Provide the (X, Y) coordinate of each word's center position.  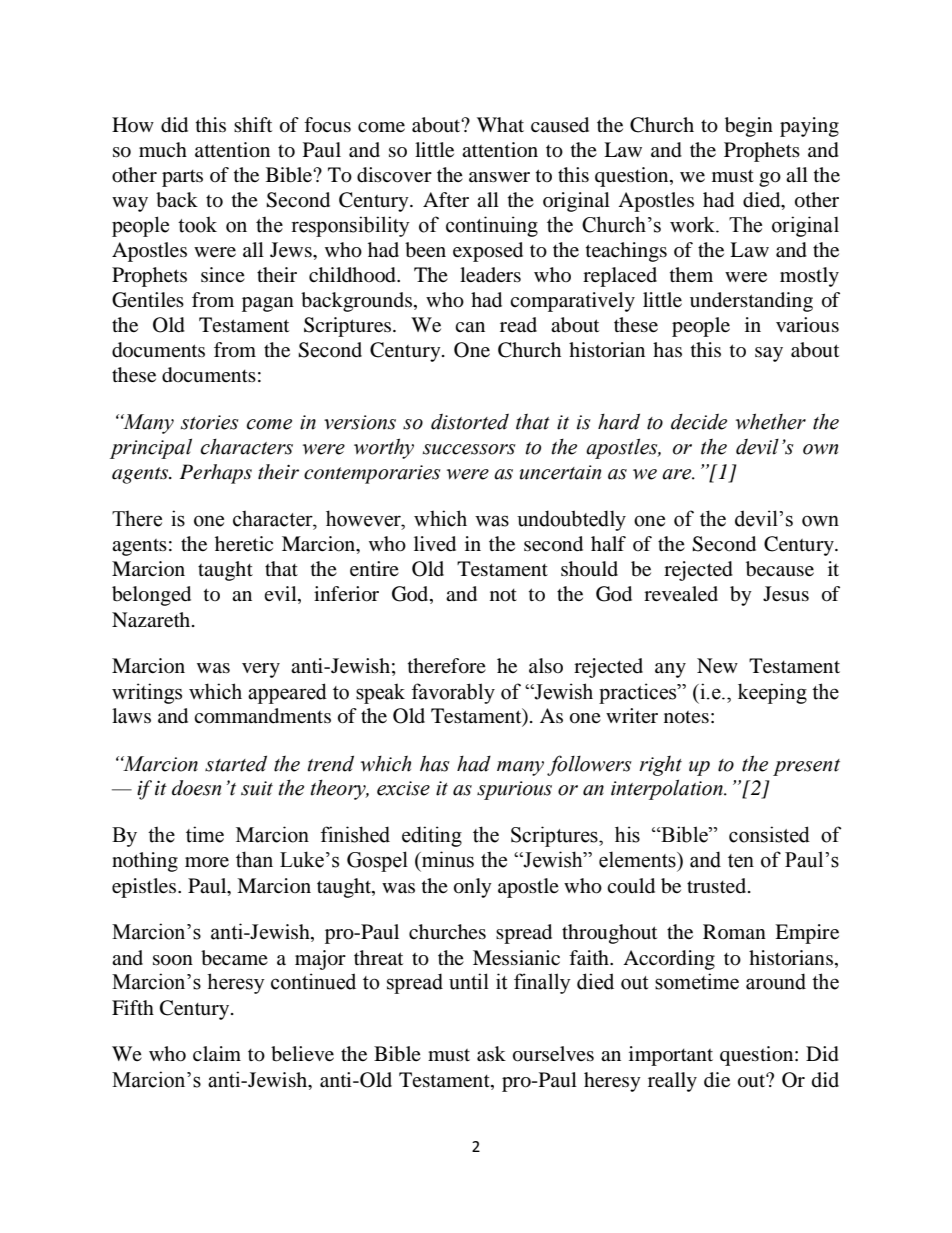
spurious (514, 790)
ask (491, 1054)
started (236, 763)
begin (749, 127)
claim (217, 1053)
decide (699, 422)
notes (686, 717)
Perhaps (216, 474)
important (671, 1056)
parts (182, 178)
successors (469, 449)
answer (499, 177)
